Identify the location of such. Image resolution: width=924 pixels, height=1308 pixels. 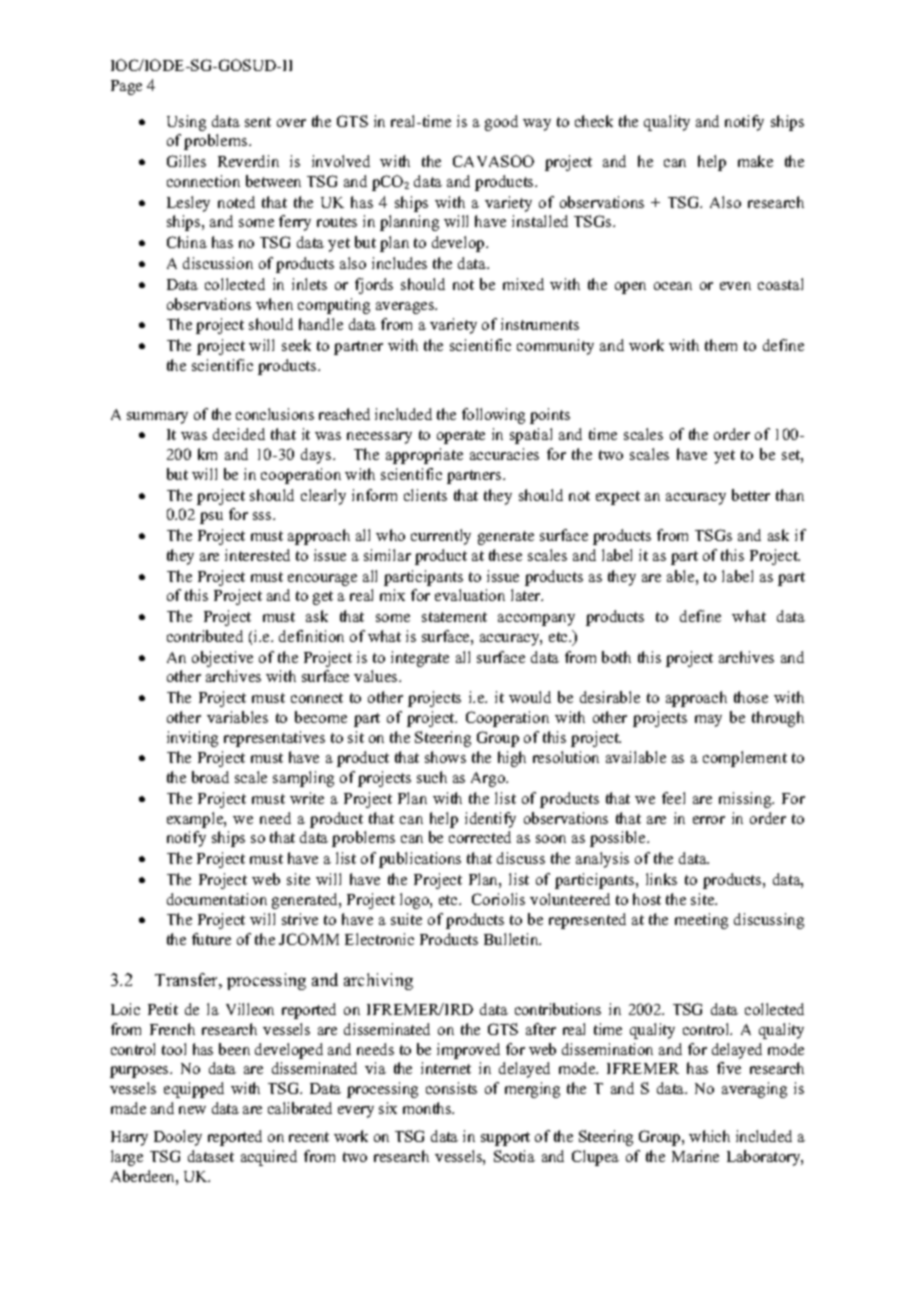
(432, 777).
